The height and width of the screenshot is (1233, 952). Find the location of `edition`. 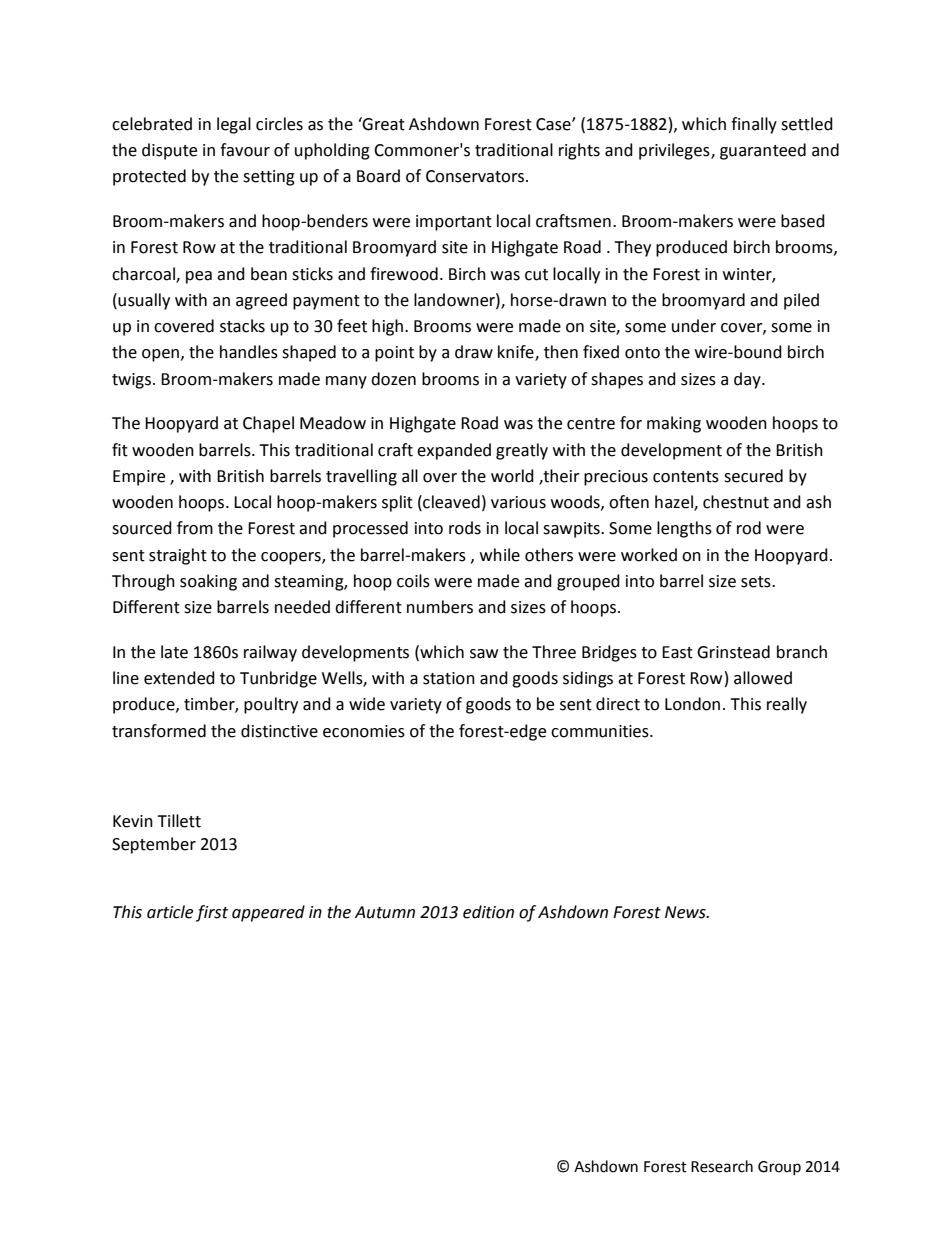

edition is located at coordinates (488, 912).
